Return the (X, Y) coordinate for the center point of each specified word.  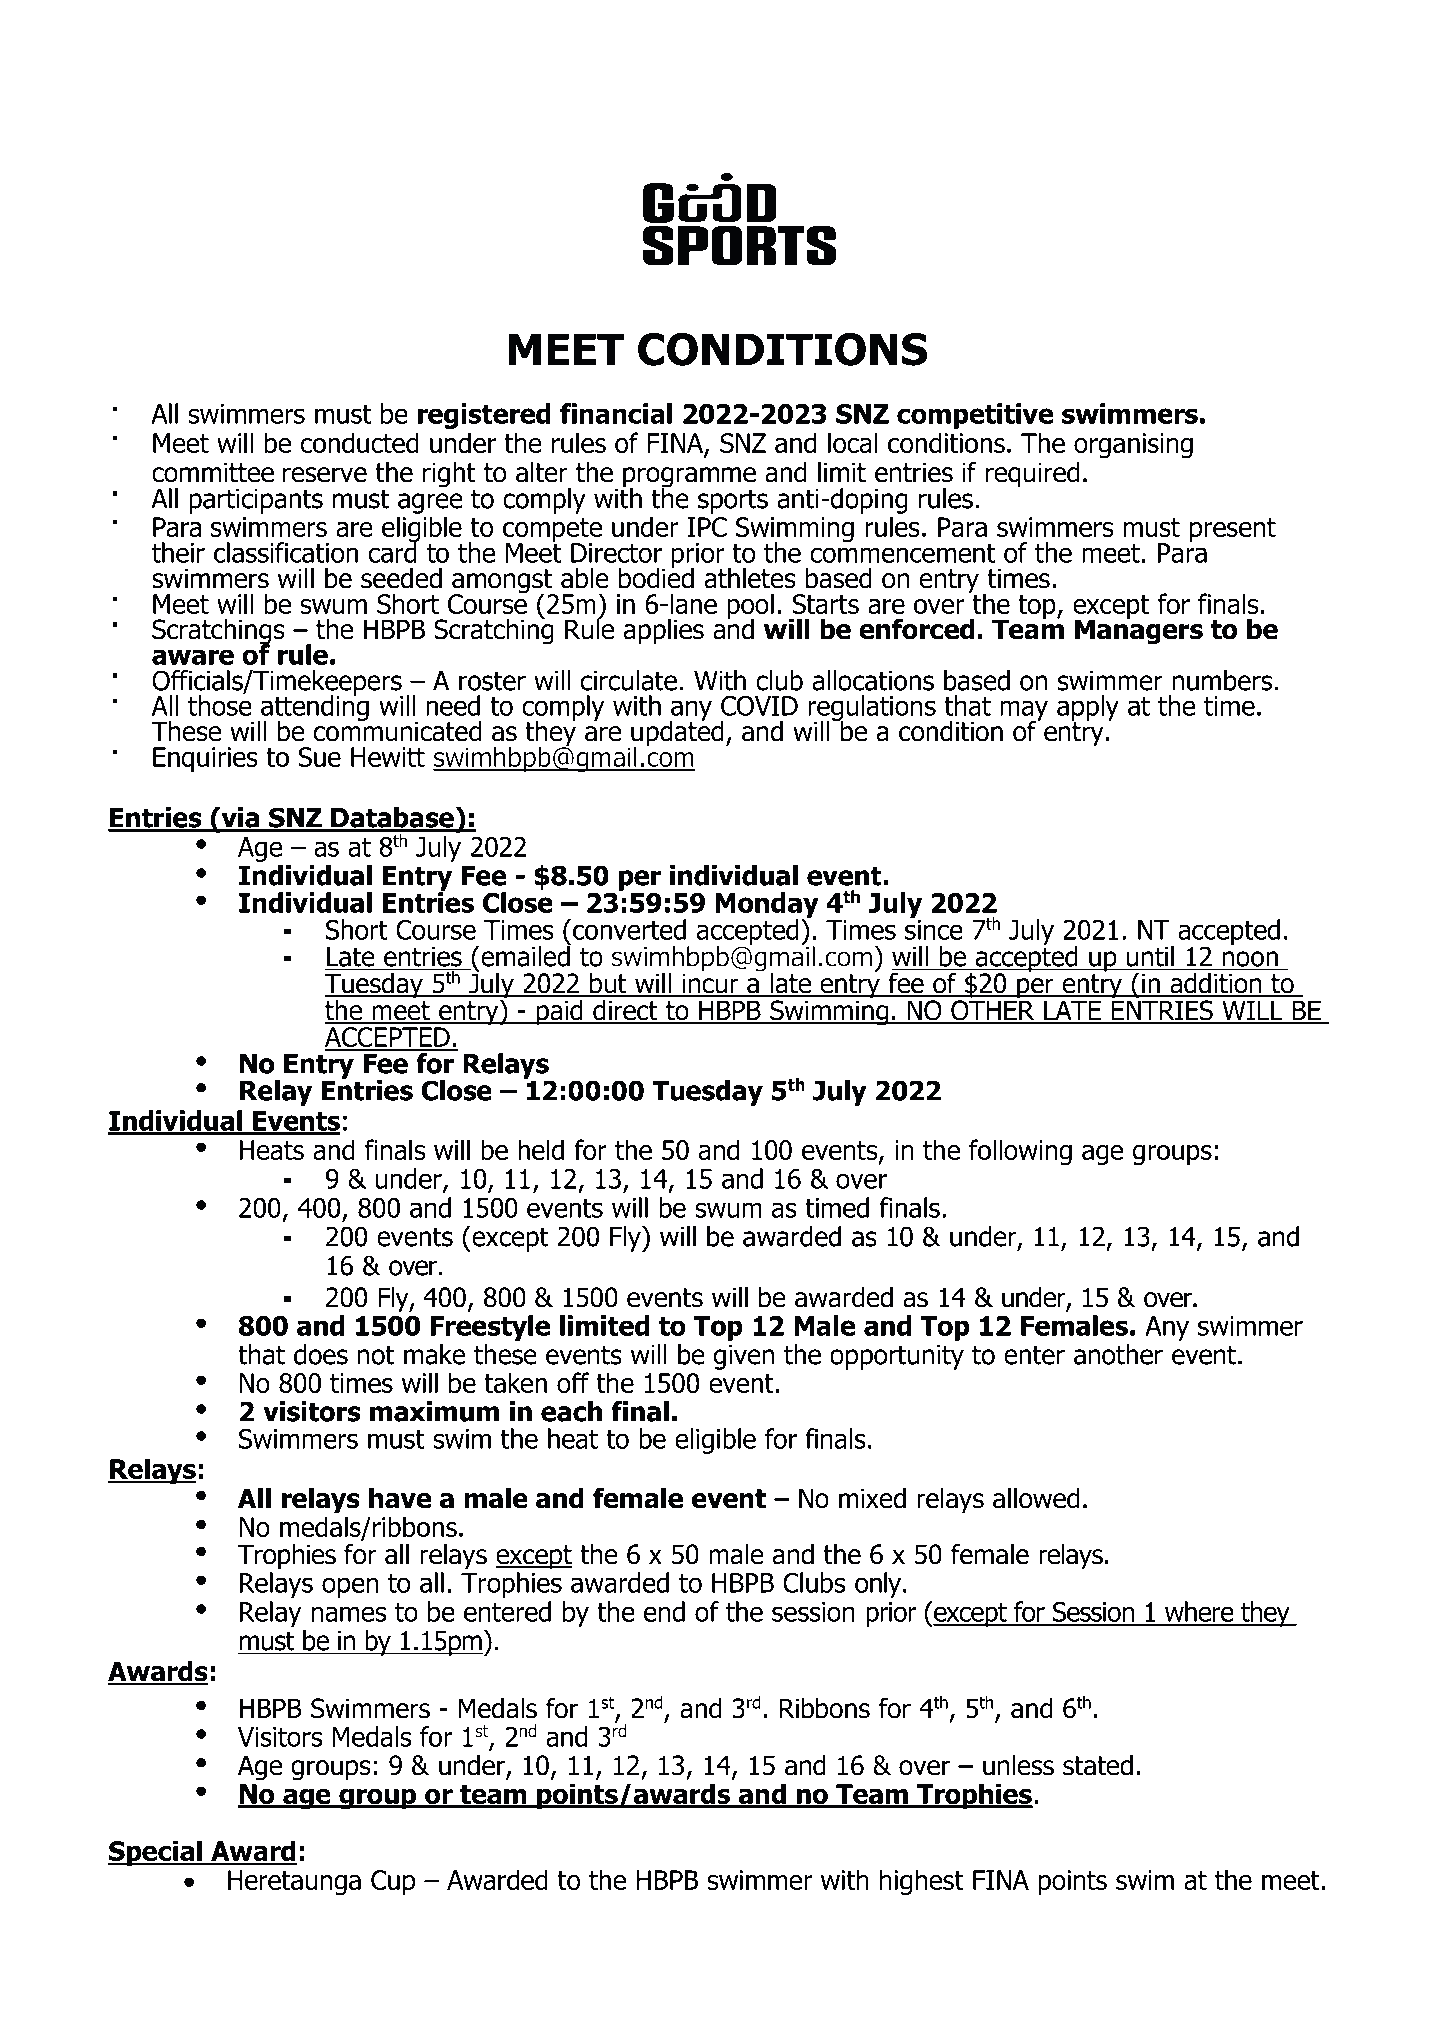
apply (1088, 709)
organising (1133, 446)
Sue (319, 757)
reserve (325, 475)
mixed (872, 1498)
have (400, 1498)
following (1020, 1152)
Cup (393, 1882)
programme (688, 478)
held (541, 1149)
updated (676, 733)
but (608, 984)
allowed (1036, 1498)
